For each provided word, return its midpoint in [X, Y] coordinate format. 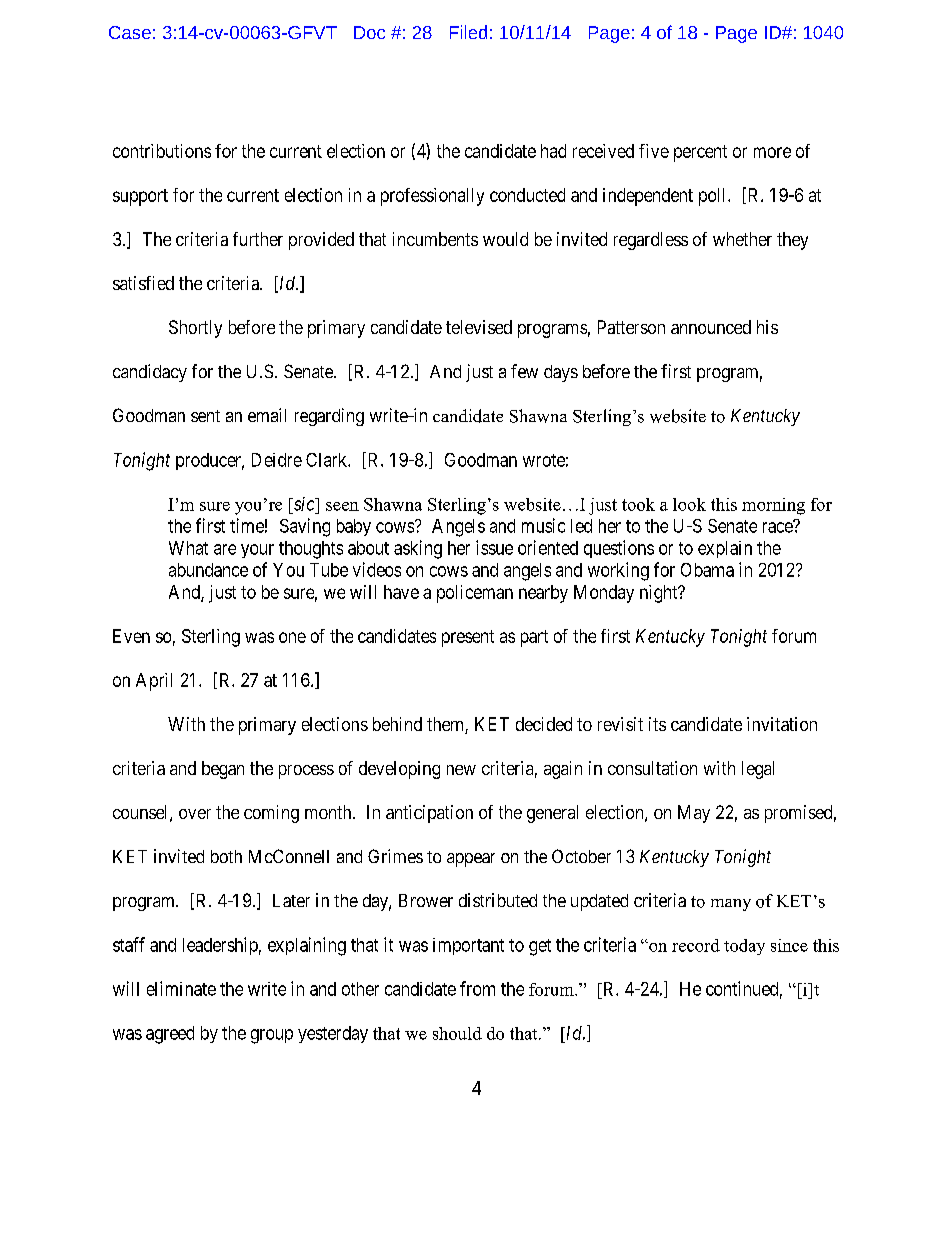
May [694, 814]
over [195, 814]
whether [742, 239]
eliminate [181, 988]
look [689, 504]
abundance [208, 570]
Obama [707, 570]
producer [210, 461]
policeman [475, 594]
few [524, 371]
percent [700, 153]
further [258, 239]
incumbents [435, 239]
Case [130, 32]
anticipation [429, 814]
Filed [468, 32]
